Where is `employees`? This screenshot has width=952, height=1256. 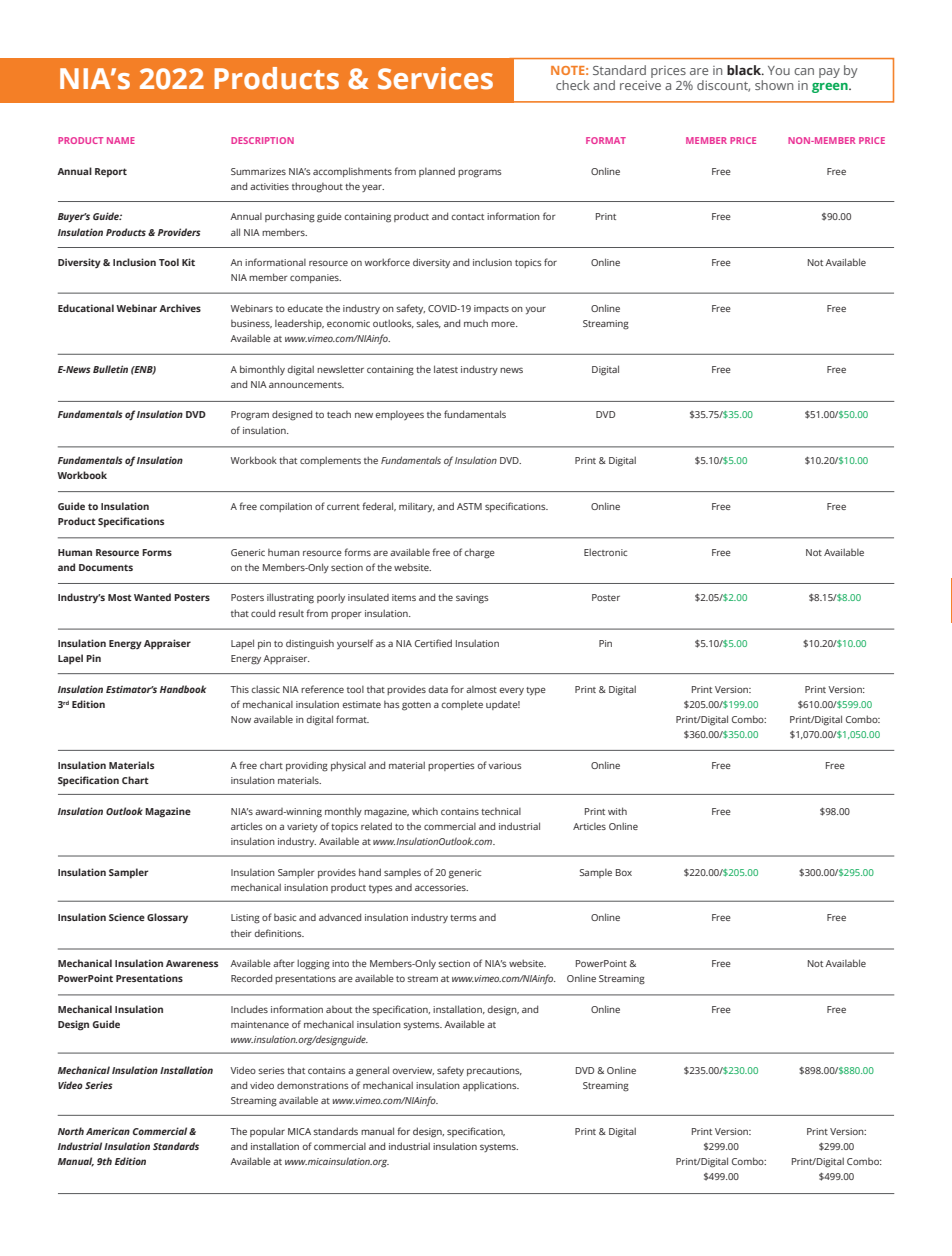
employees is located at coordinates (399, 415).
